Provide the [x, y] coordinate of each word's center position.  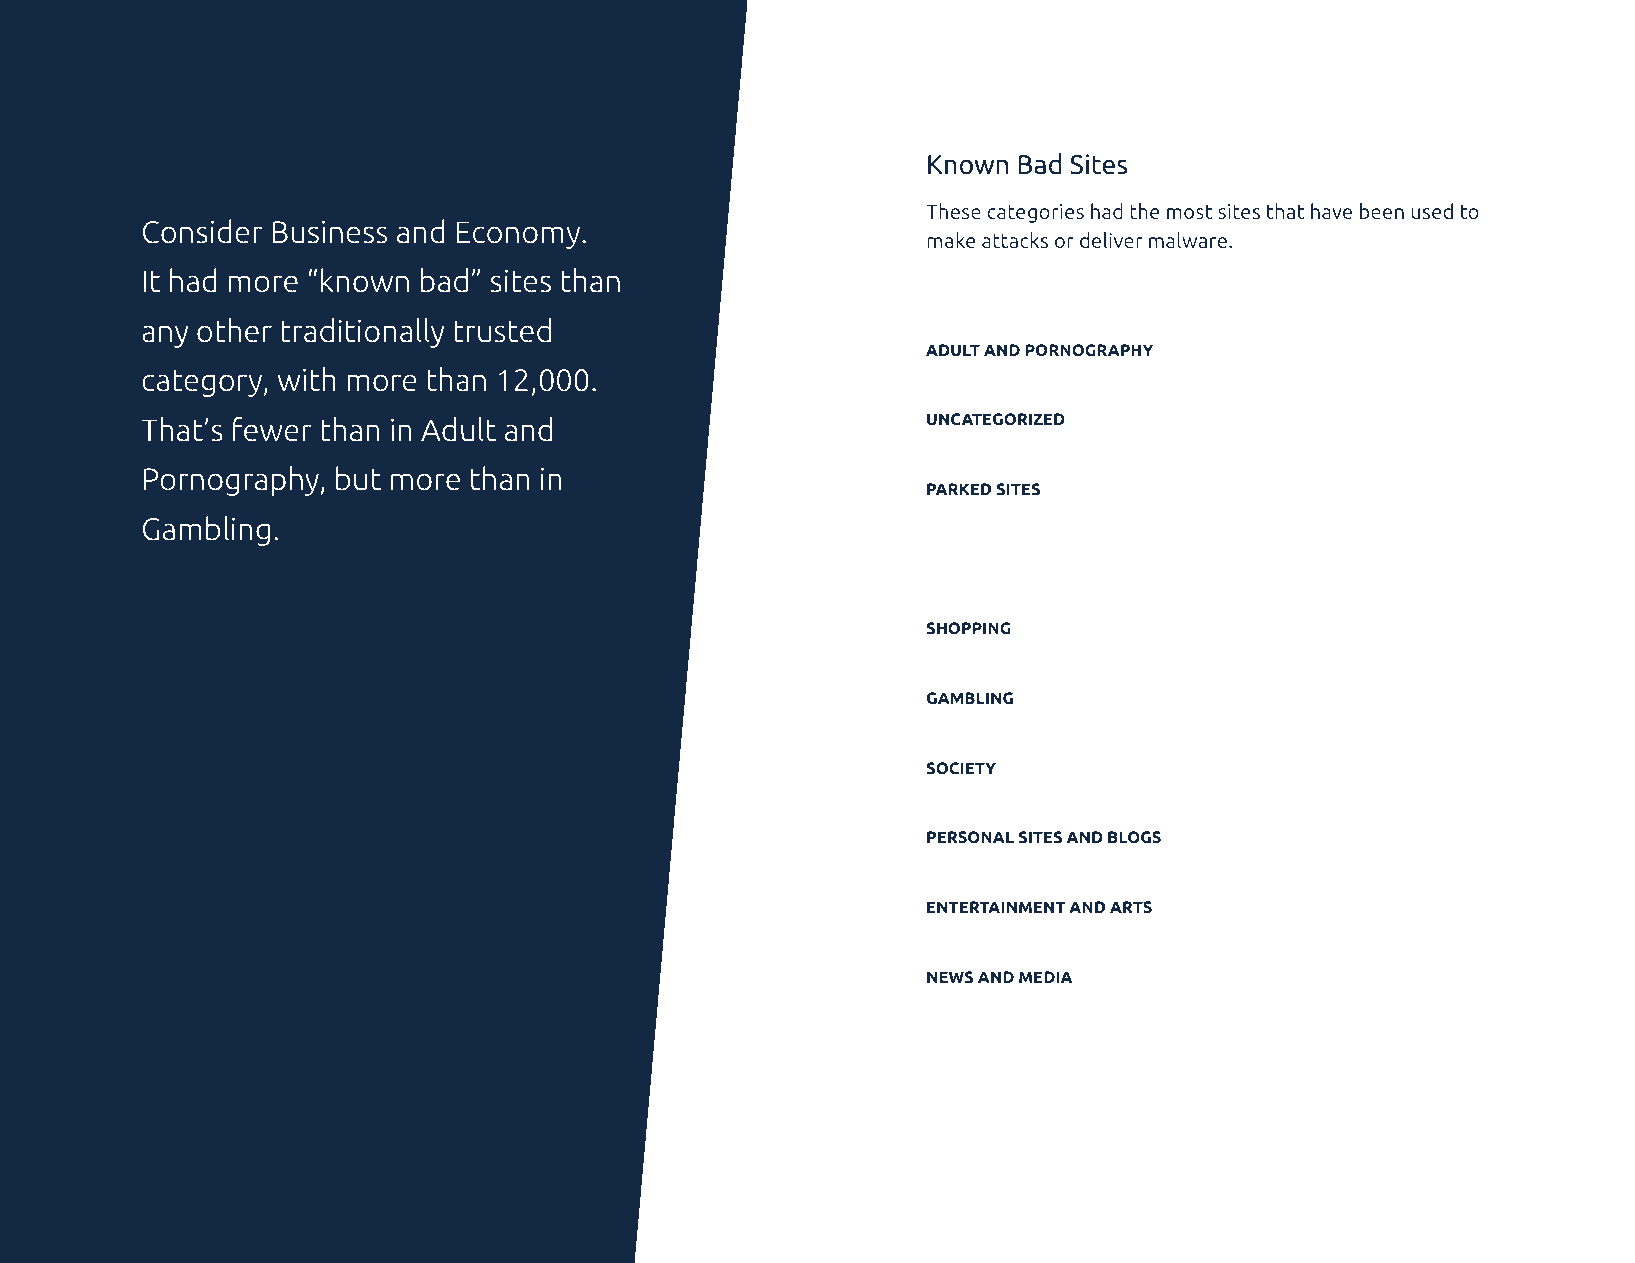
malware [1189, 240]
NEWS [950, 977]
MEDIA [1045, 977]
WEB [311, 1169]
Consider [202, 231]
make [951, 240]
